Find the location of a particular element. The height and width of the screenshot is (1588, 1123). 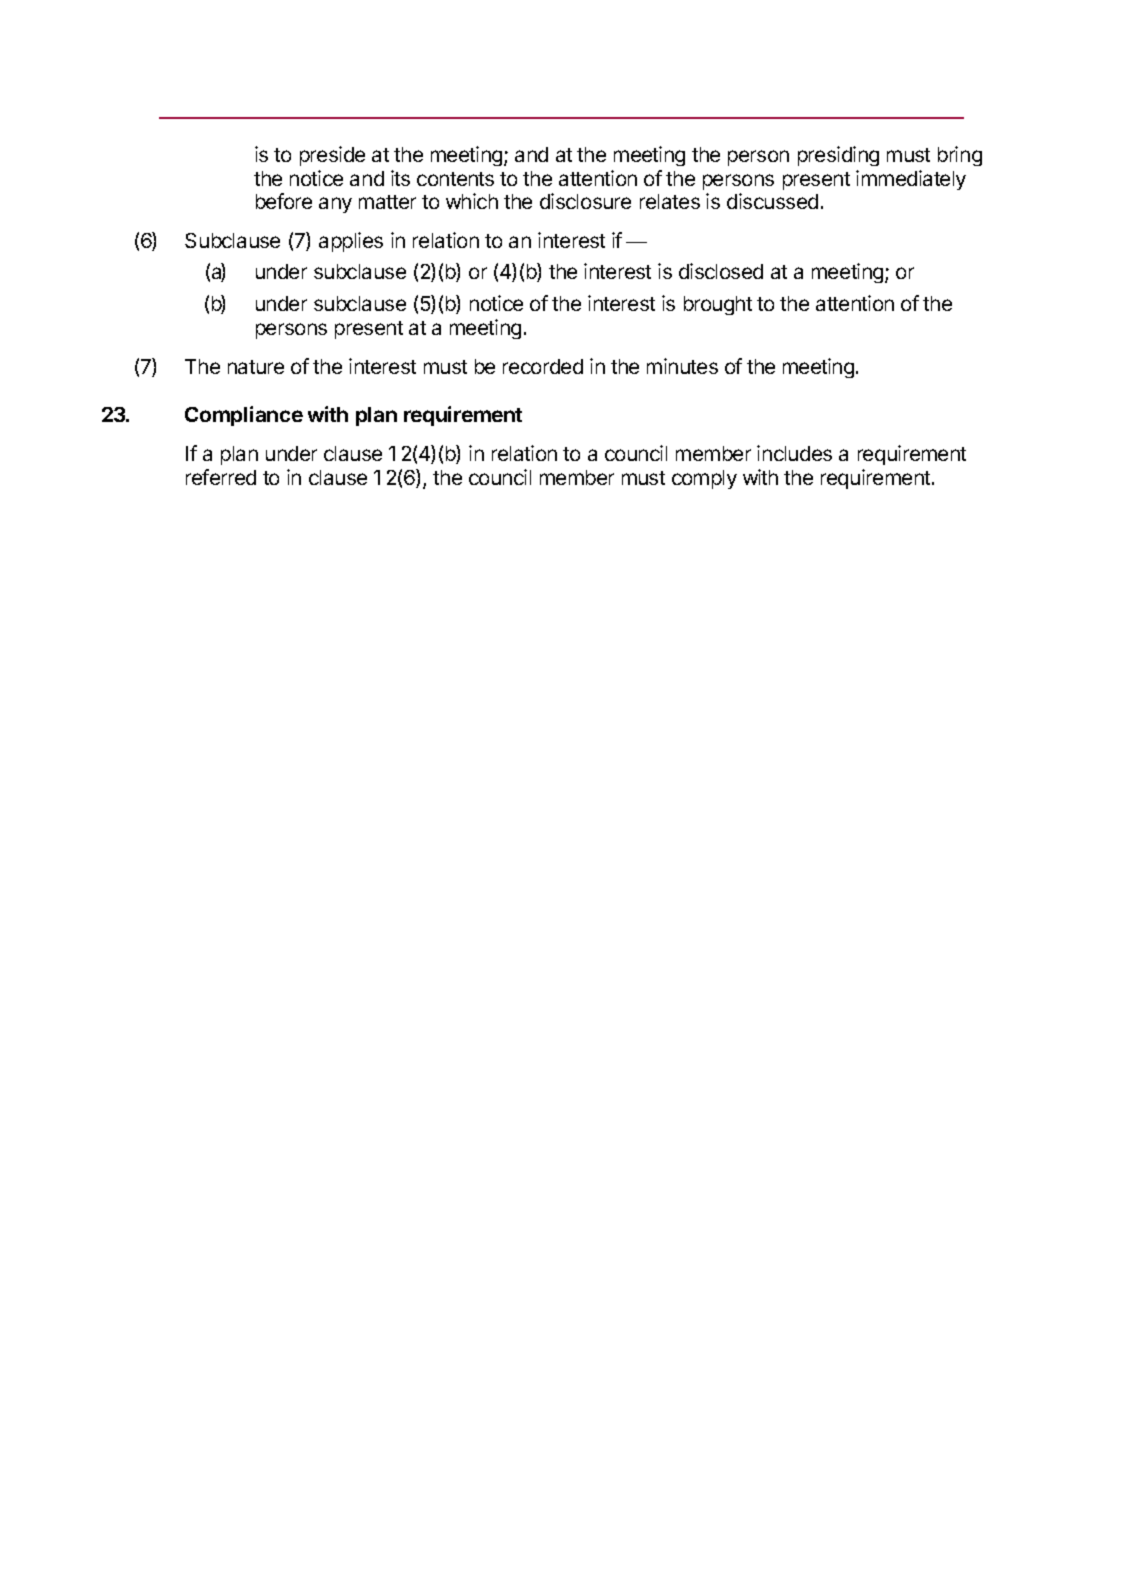

disclosed is located at coordinates (721, 271).
